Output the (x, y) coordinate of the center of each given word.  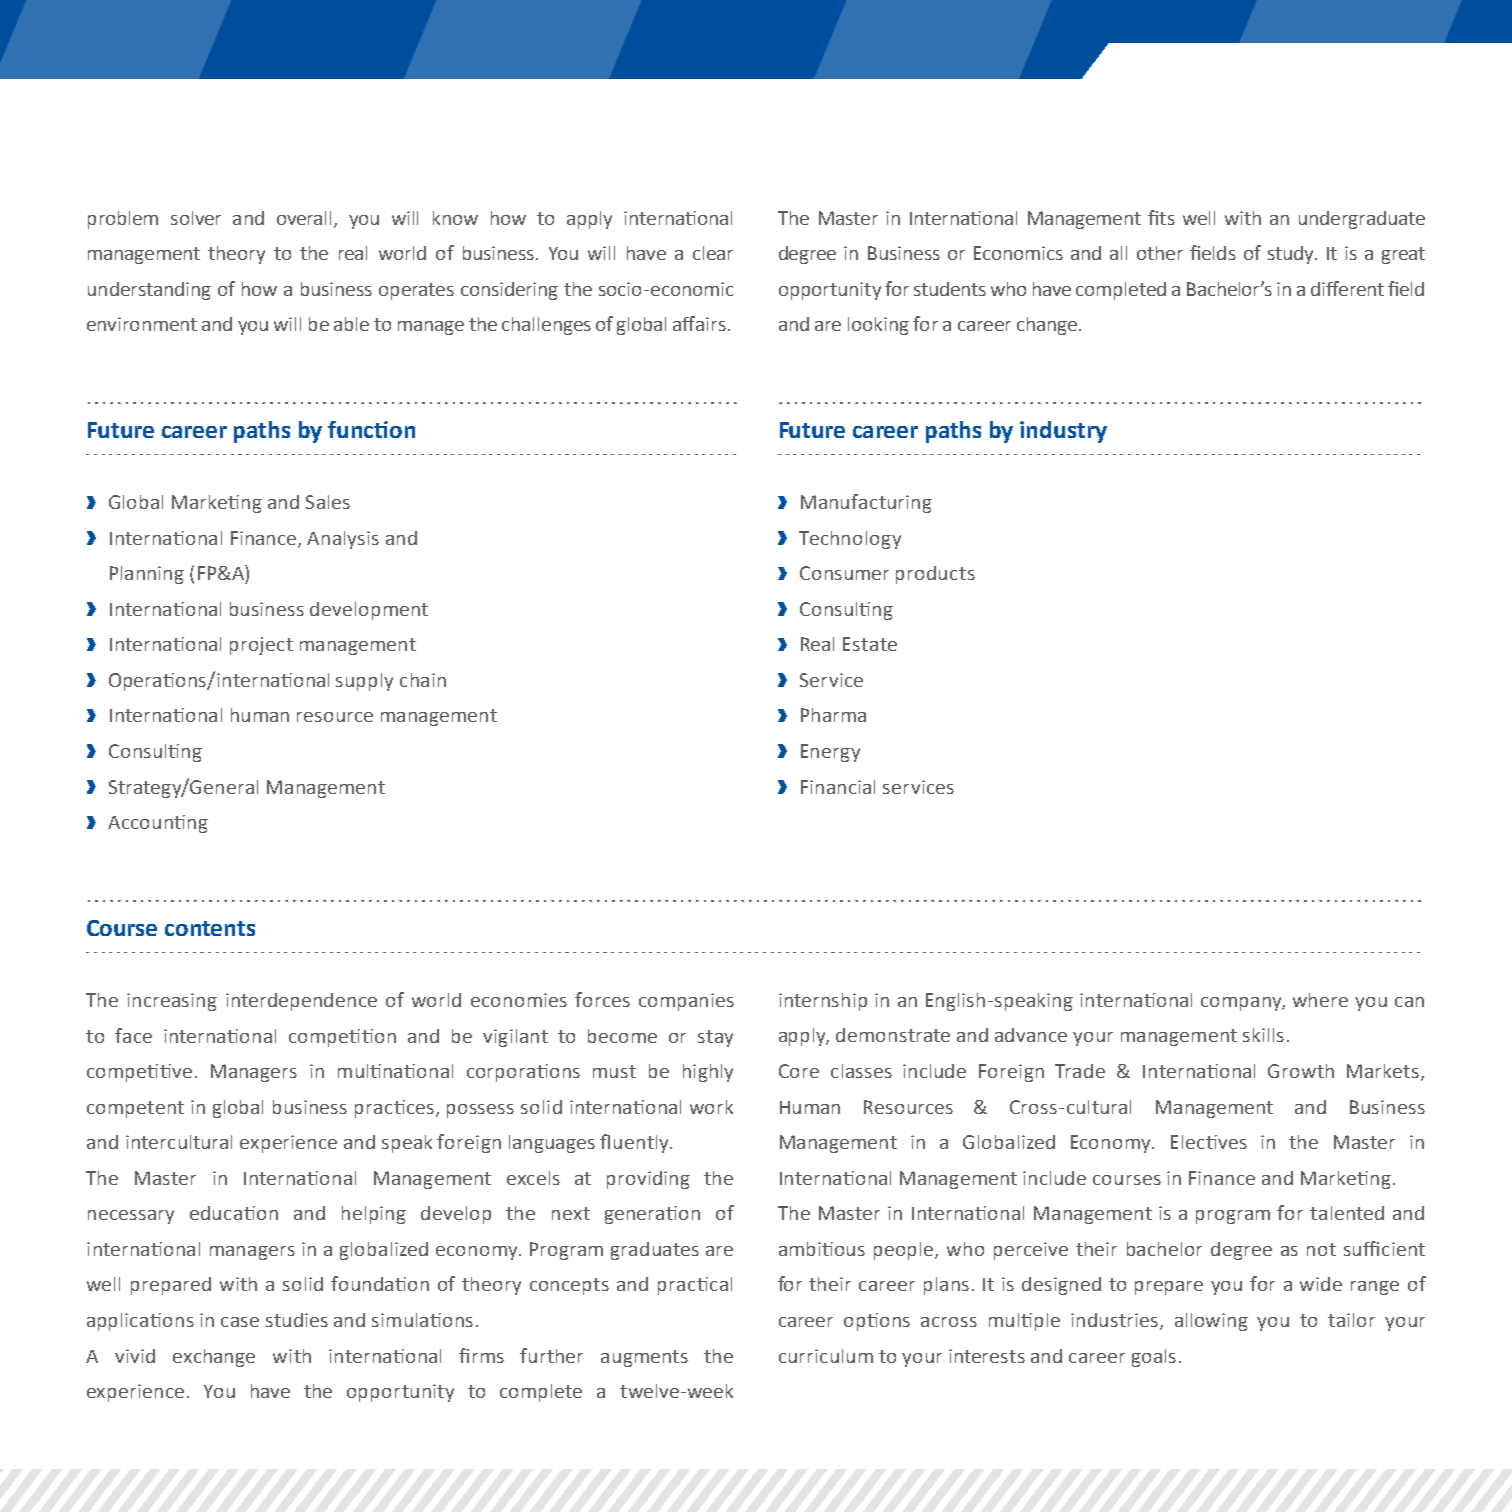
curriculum (826, 1356)
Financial (838, 787)
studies (297, 1320)
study (1292, 255)
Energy (830, 753)
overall (304, 218)
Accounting (158, 824)
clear (713, 253)
